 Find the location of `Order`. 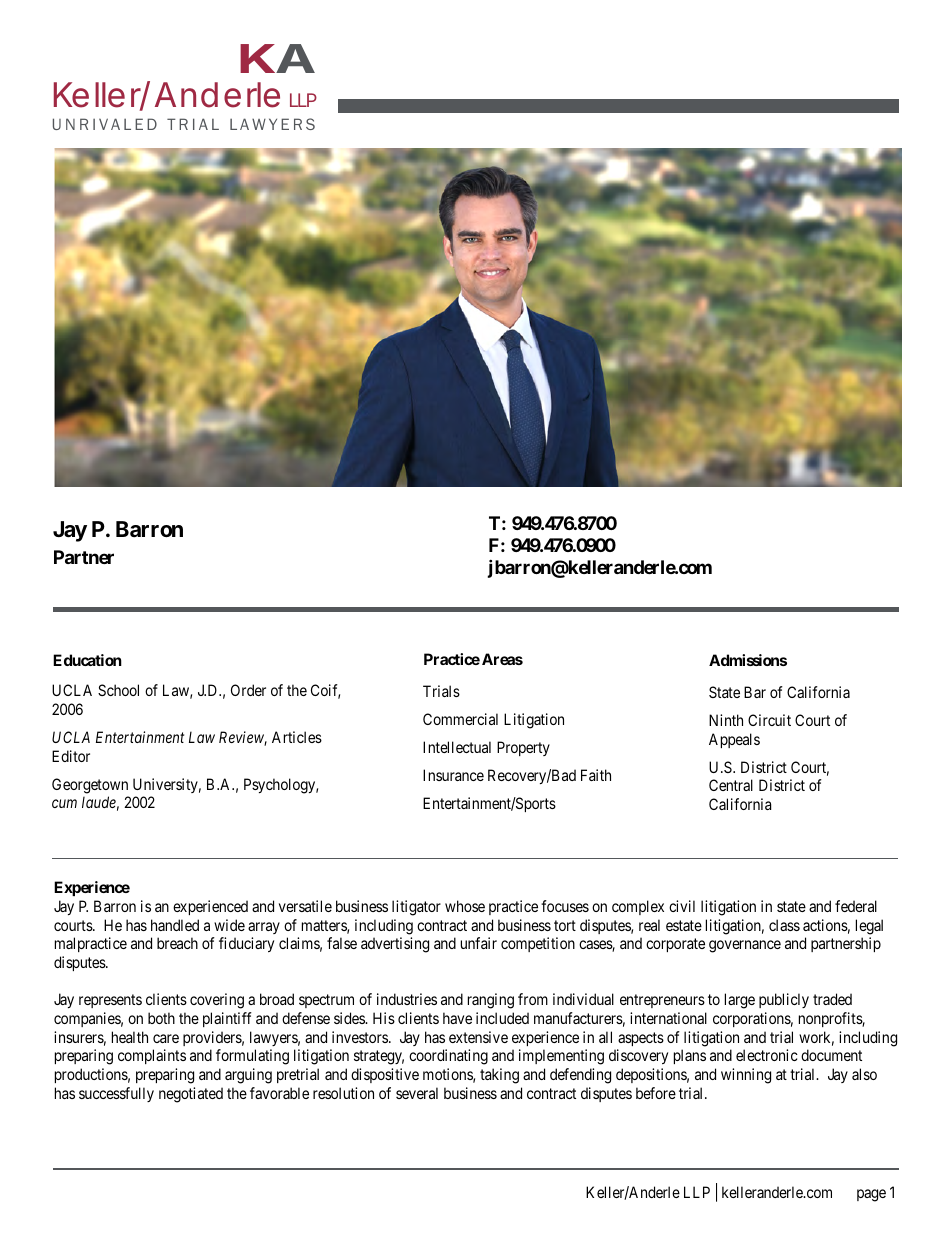

Order is located at coordinates (248, 690).
